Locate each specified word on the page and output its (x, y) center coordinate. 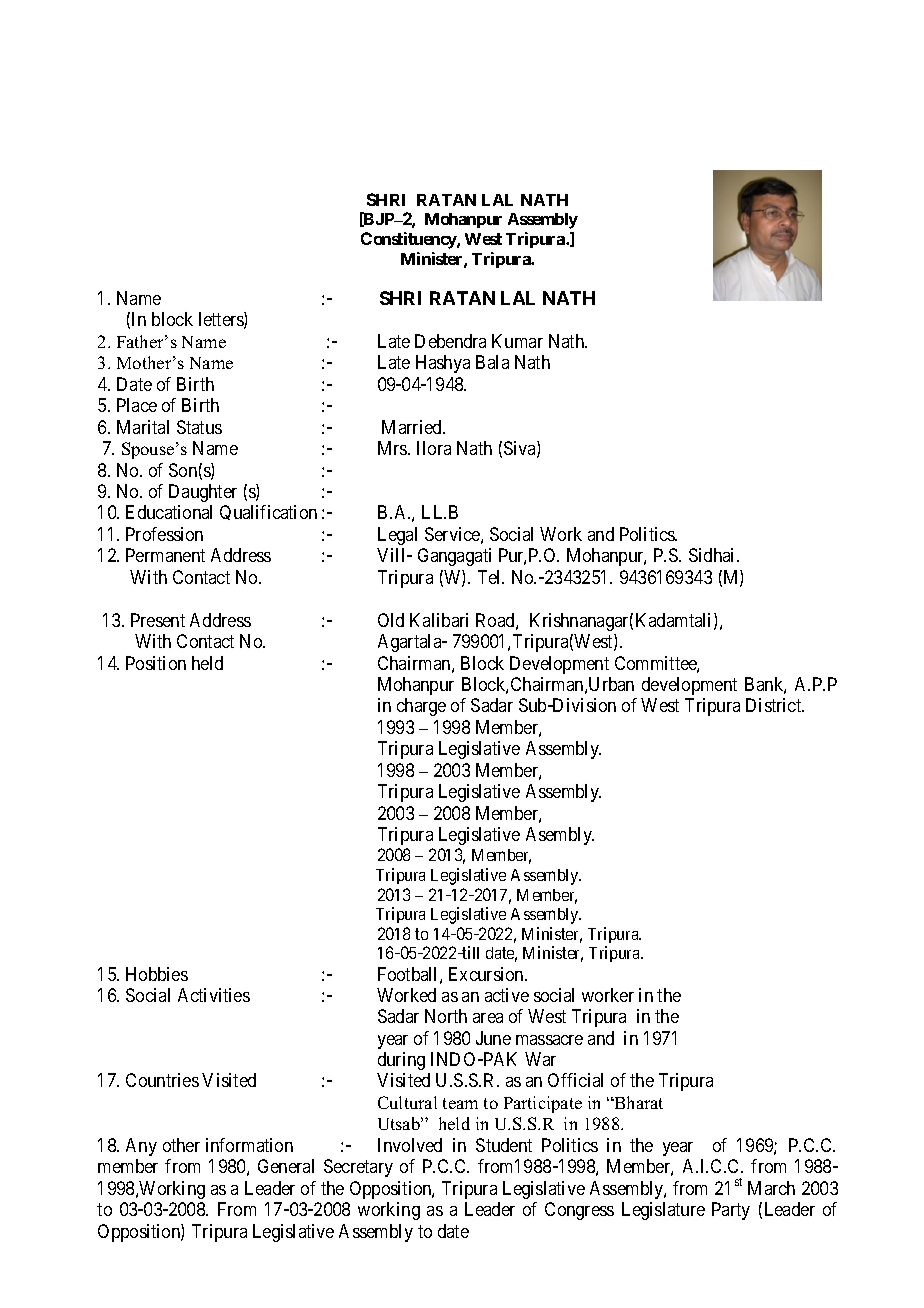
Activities (214, 995)
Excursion (487, 974)
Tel (491, 577)
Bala (492, 362)
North (446, 1016)
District (775, 705)
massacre (549, 1040)
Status (199, 427)
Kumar (517, 341)
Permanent (165, 555)
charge (421, 707)
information (249, 1145)
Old (391, 620)
